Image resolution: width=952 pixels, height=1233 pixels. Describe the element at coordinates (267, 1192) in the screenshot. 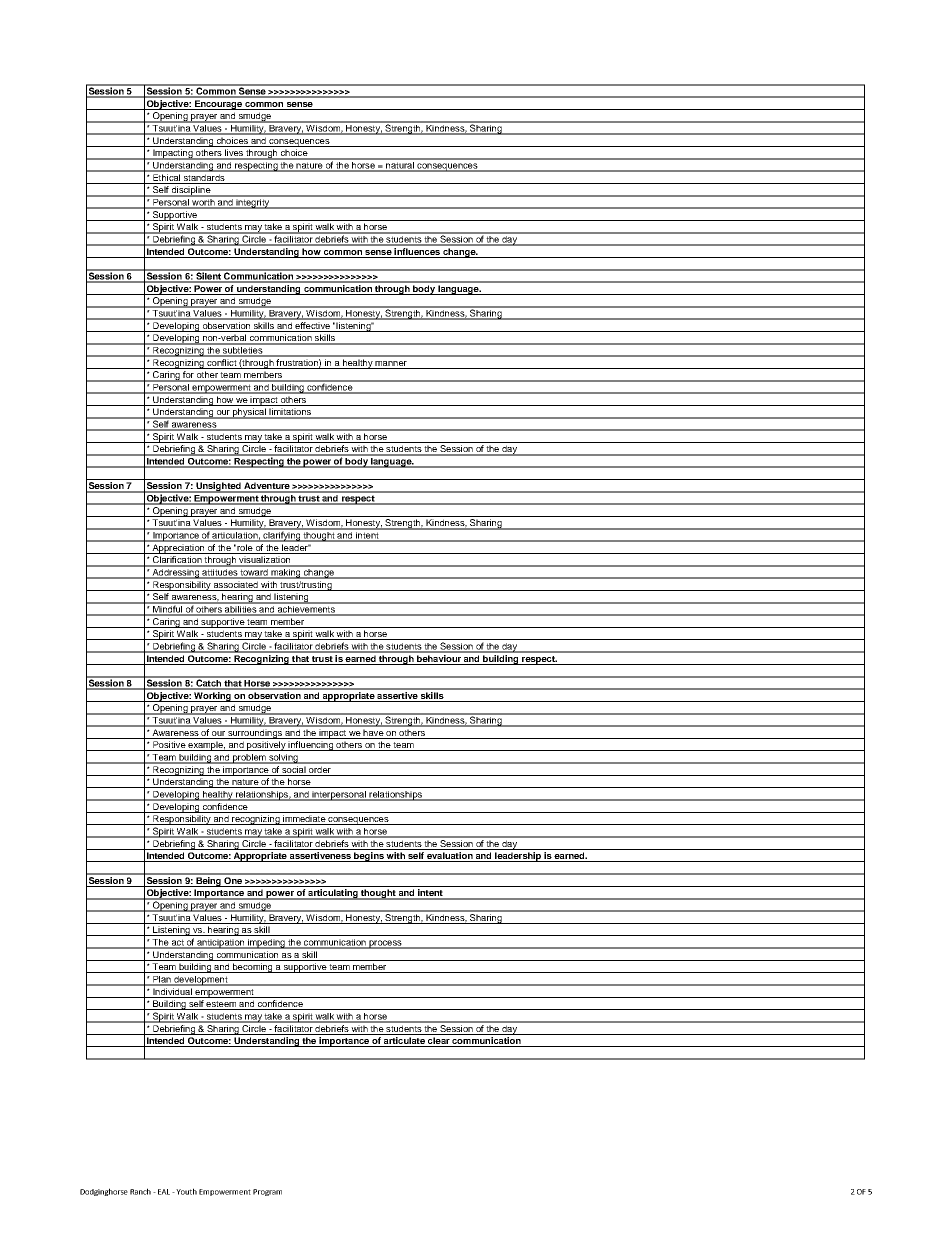

I see `Program` at that location.
